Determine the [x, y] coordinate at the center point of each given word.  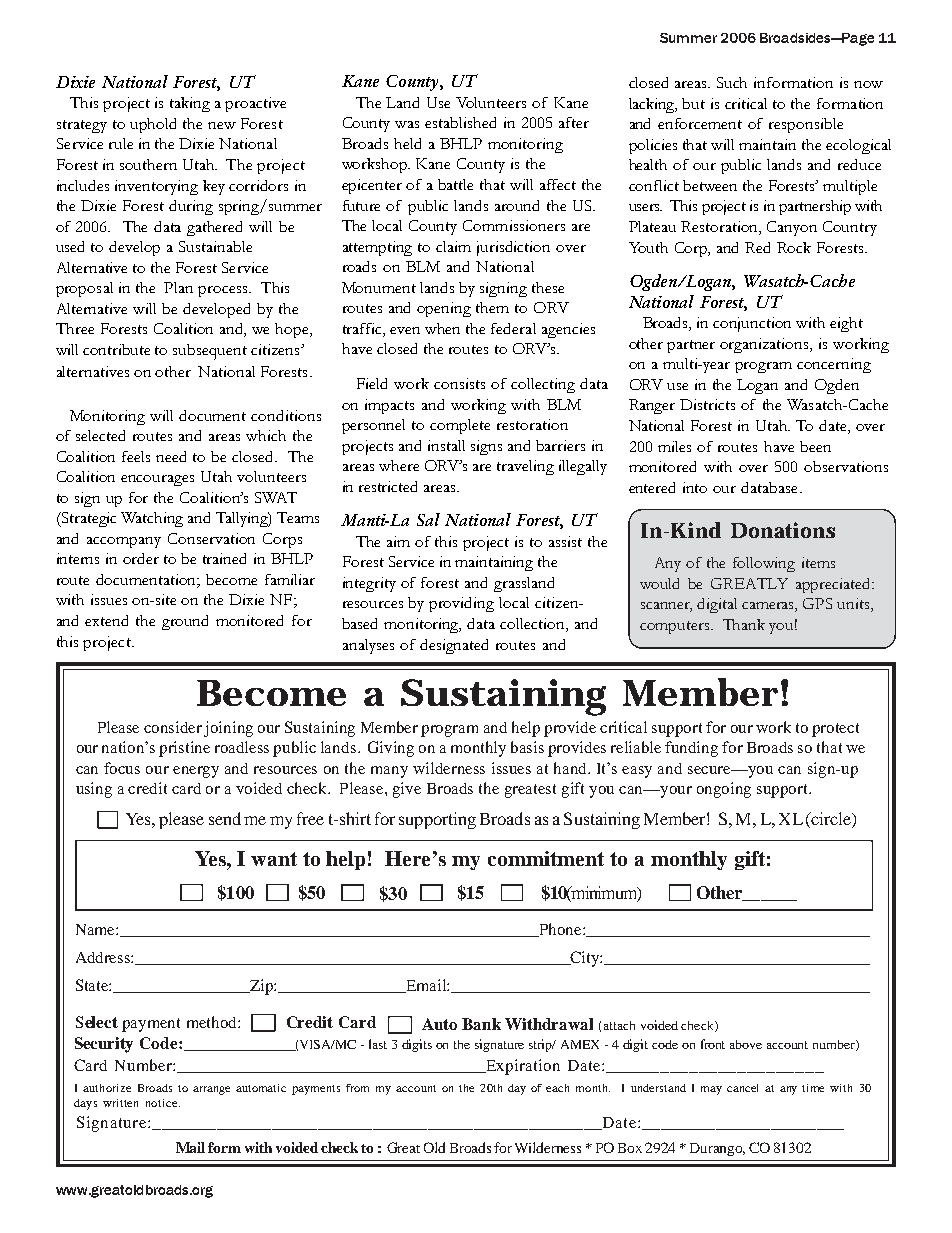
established [460, 122]
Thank [744, 624]
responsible [806, 125]
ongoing [724, 790]
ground [185, 622]
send [225, 818]
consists [459, 383]
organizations [765, 345]
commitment [546, 858]
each [557, 1088]
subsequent [210, 352]
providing [461, 604]
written [120, 1103]
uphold [153, 125]
